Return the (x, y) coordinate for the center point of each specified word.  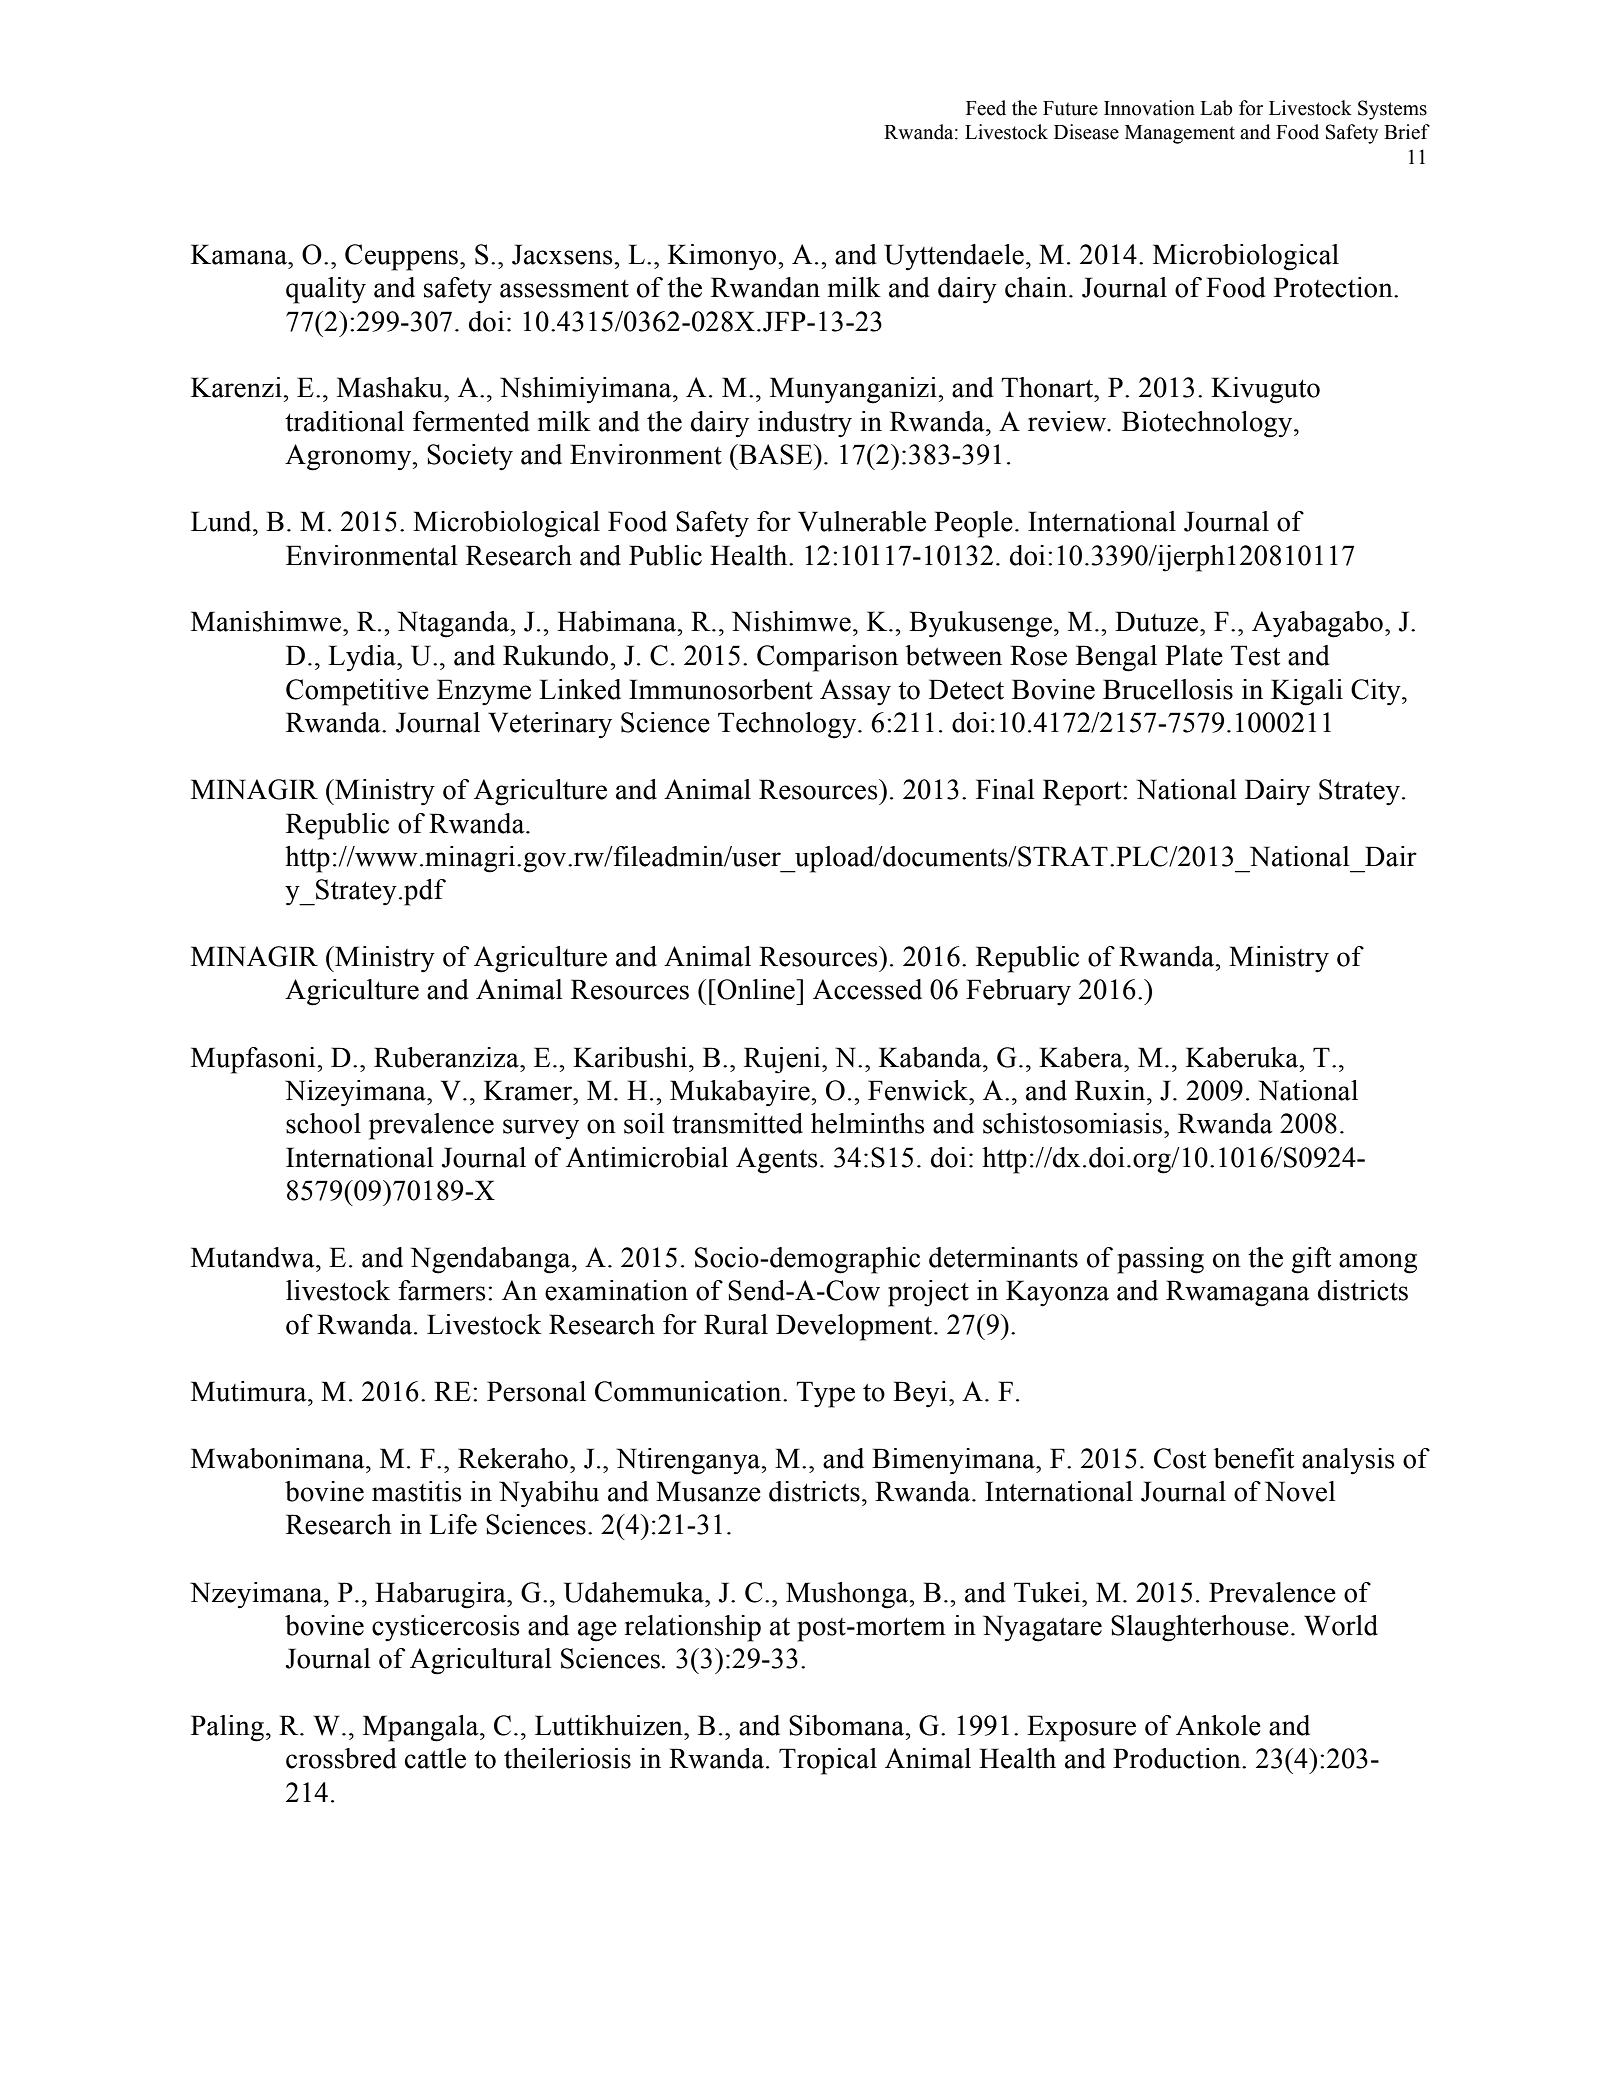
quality (326, 290)
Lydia (363, 658)
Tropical (828, 1761)
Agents (777, 1160)
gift (1311, 1260)
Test (1255, 655)
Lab (1216, 108)
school (323, 1123)
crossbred (341, 1758)
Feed (986, 108)
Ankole (1218, 1725)
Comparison (827, 658)
